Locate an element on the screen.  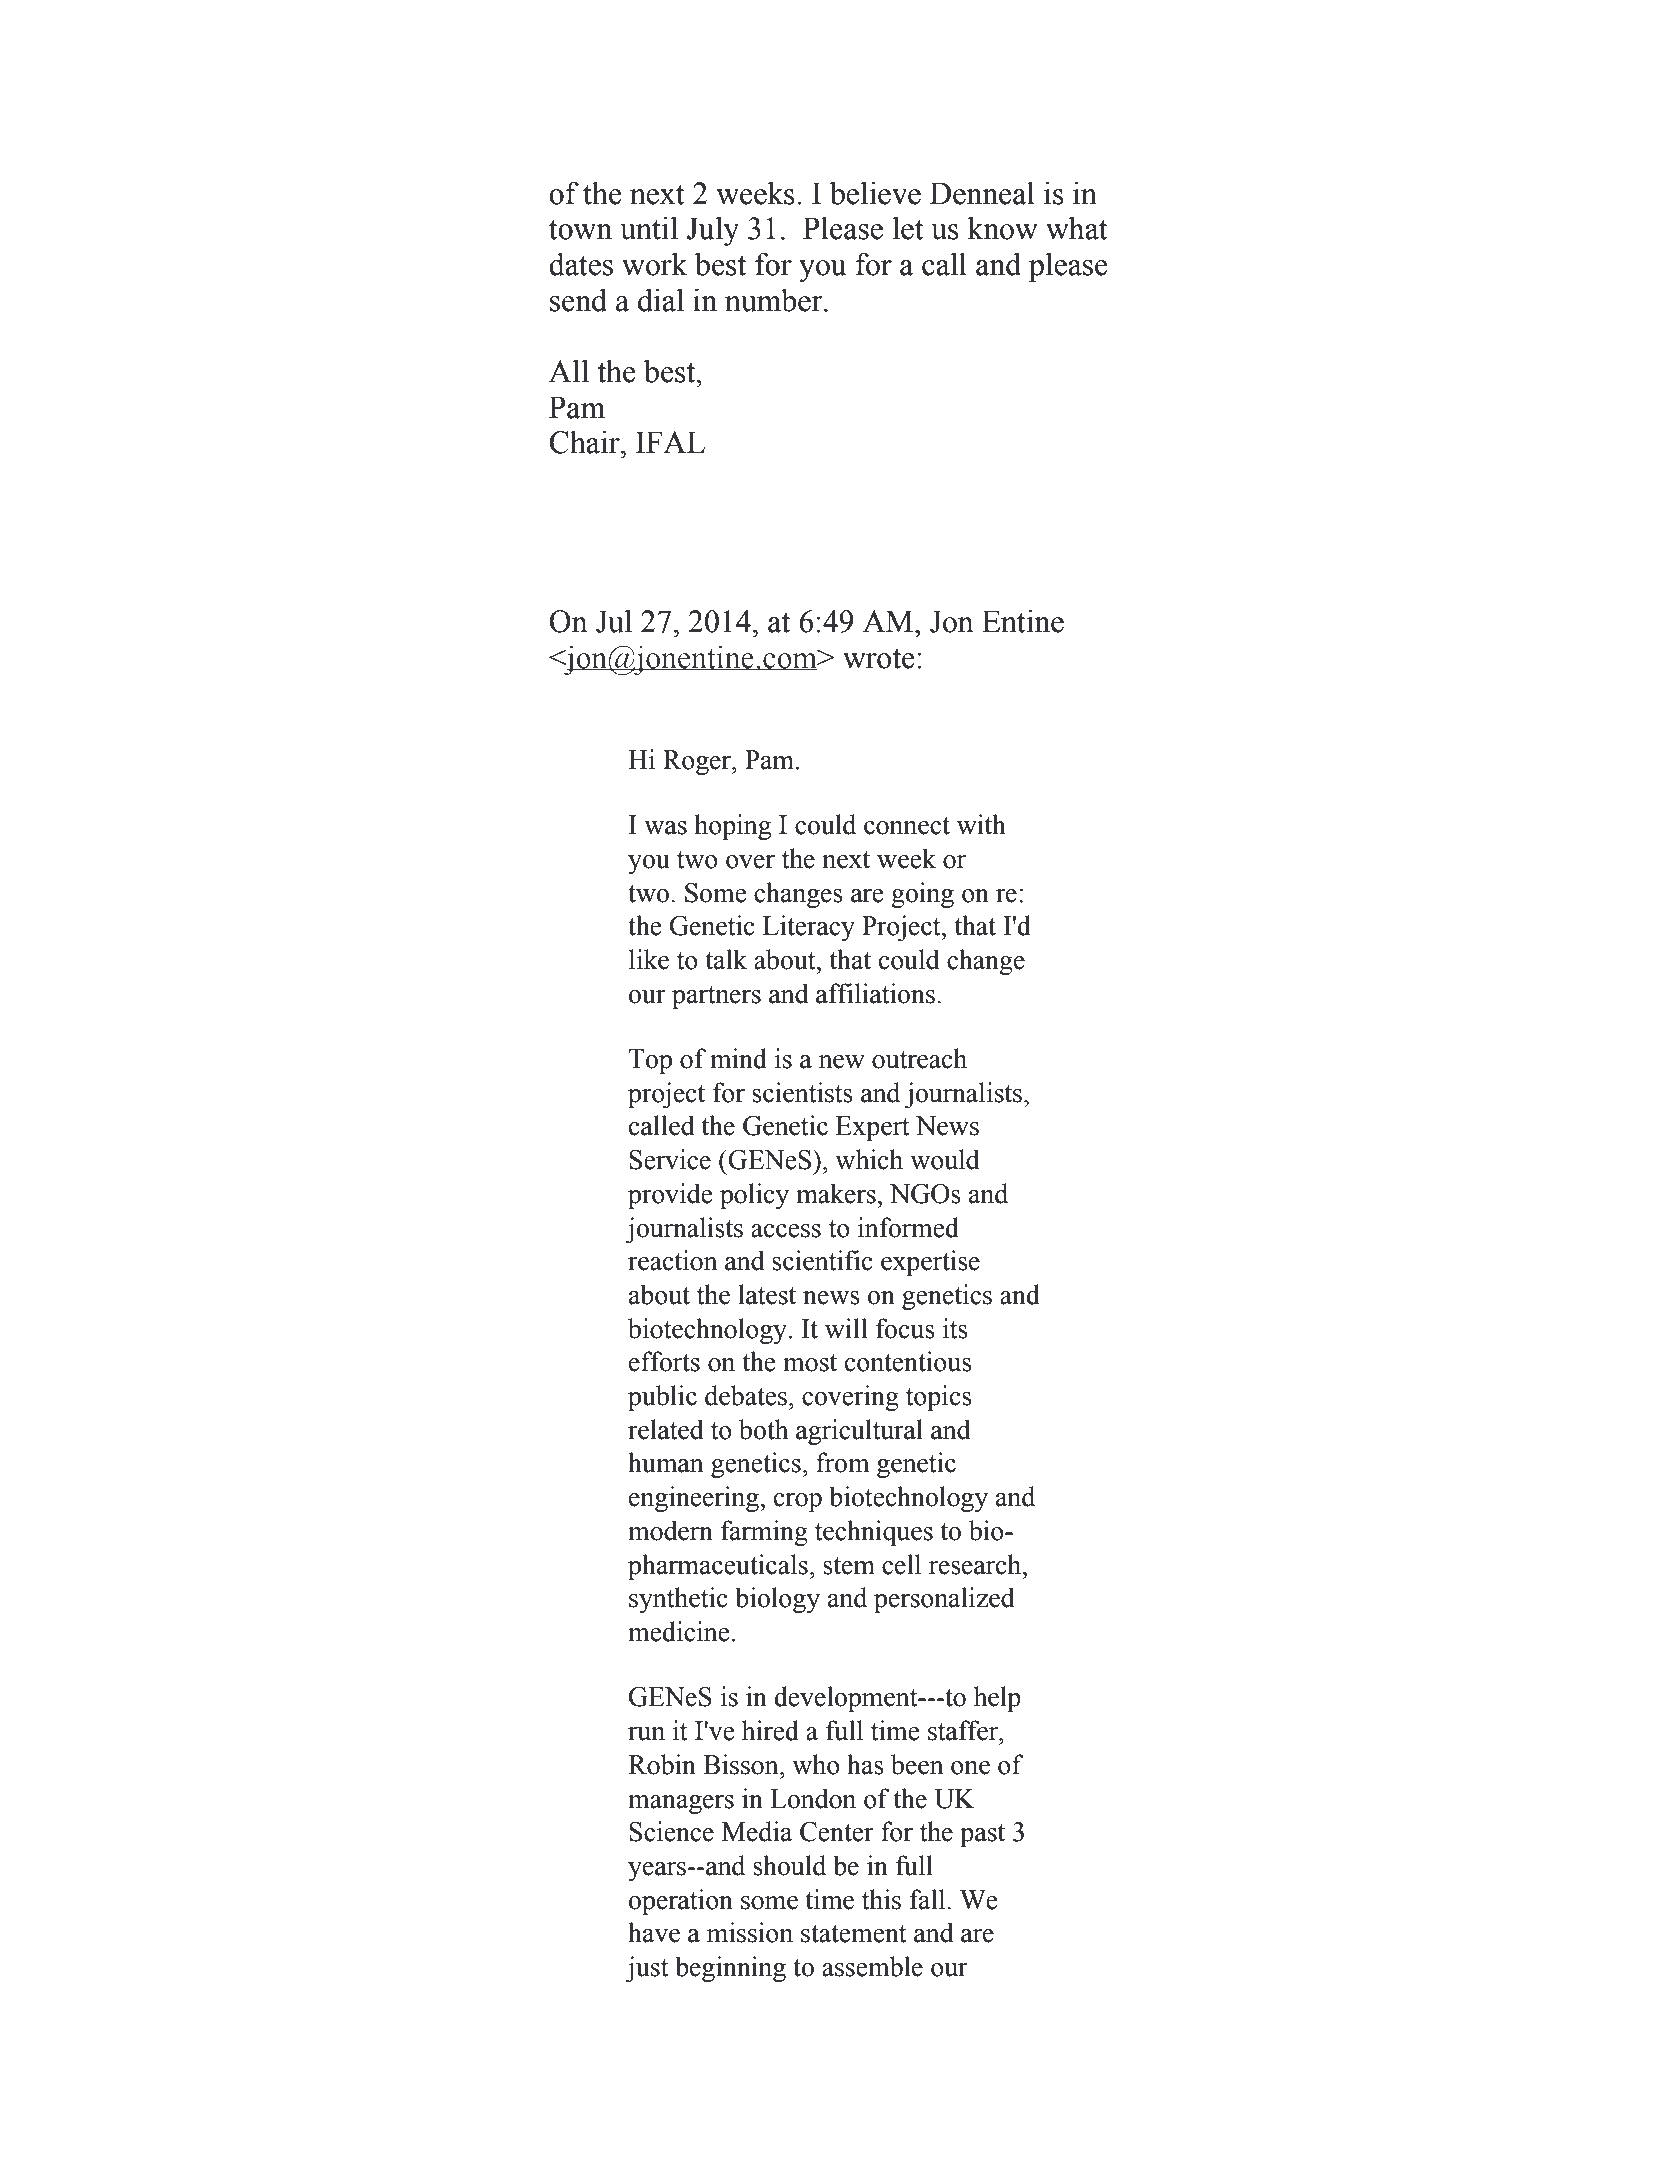
have is located at coordinates (654, 1932).
